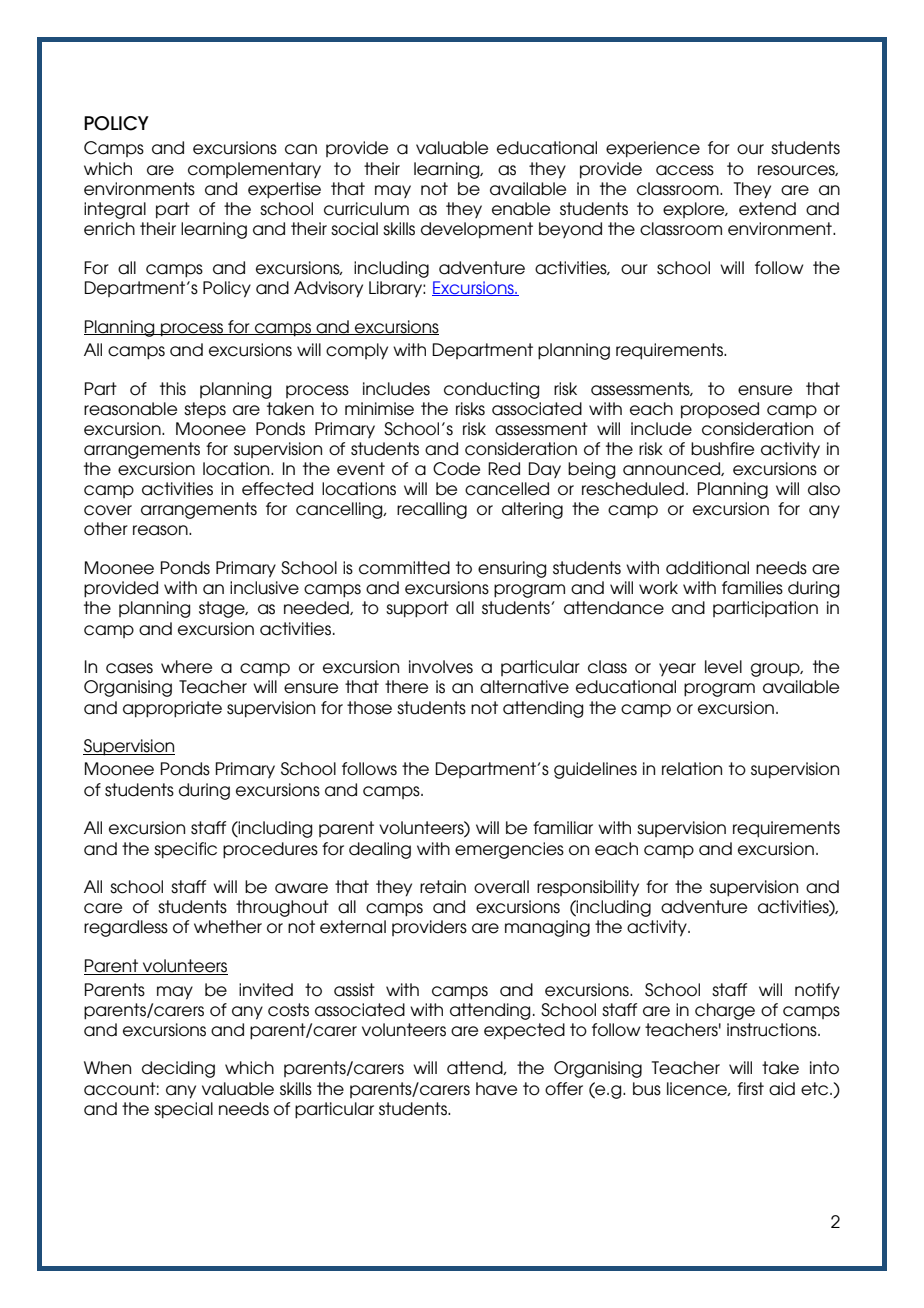 This screenshot has width=924, height=1308. I want to click on deciding, so click(178, 1069).
